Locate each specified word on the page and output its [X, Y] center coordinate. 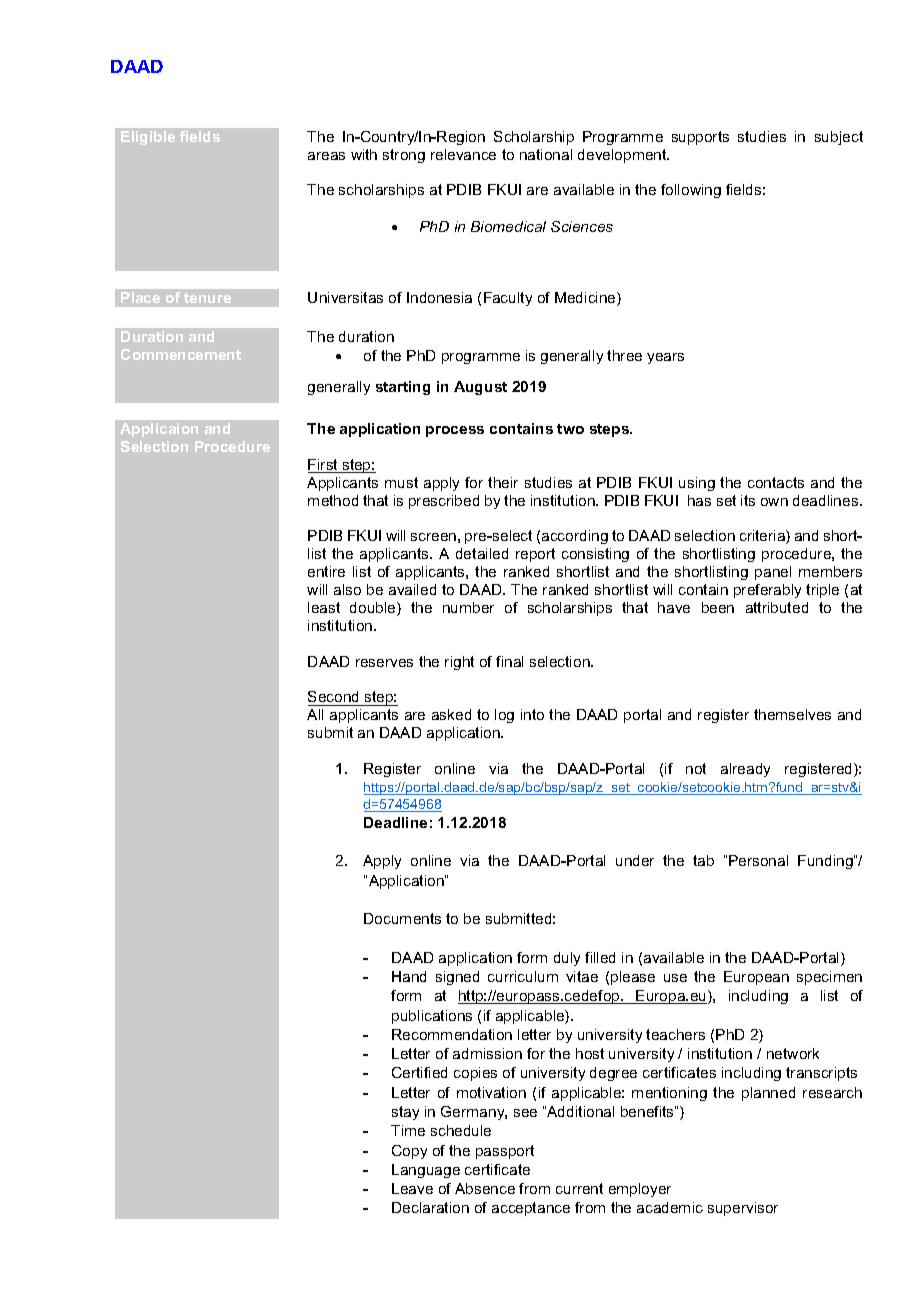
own [774, 502]
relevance [463, 154]
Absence [485, 1188]
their [503, 482]
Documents [402, 918]
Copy [409, 1152]
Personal [758, 860]
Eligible [148, 138]
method [333, 500]
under [635, 860]
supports [700, 138]
